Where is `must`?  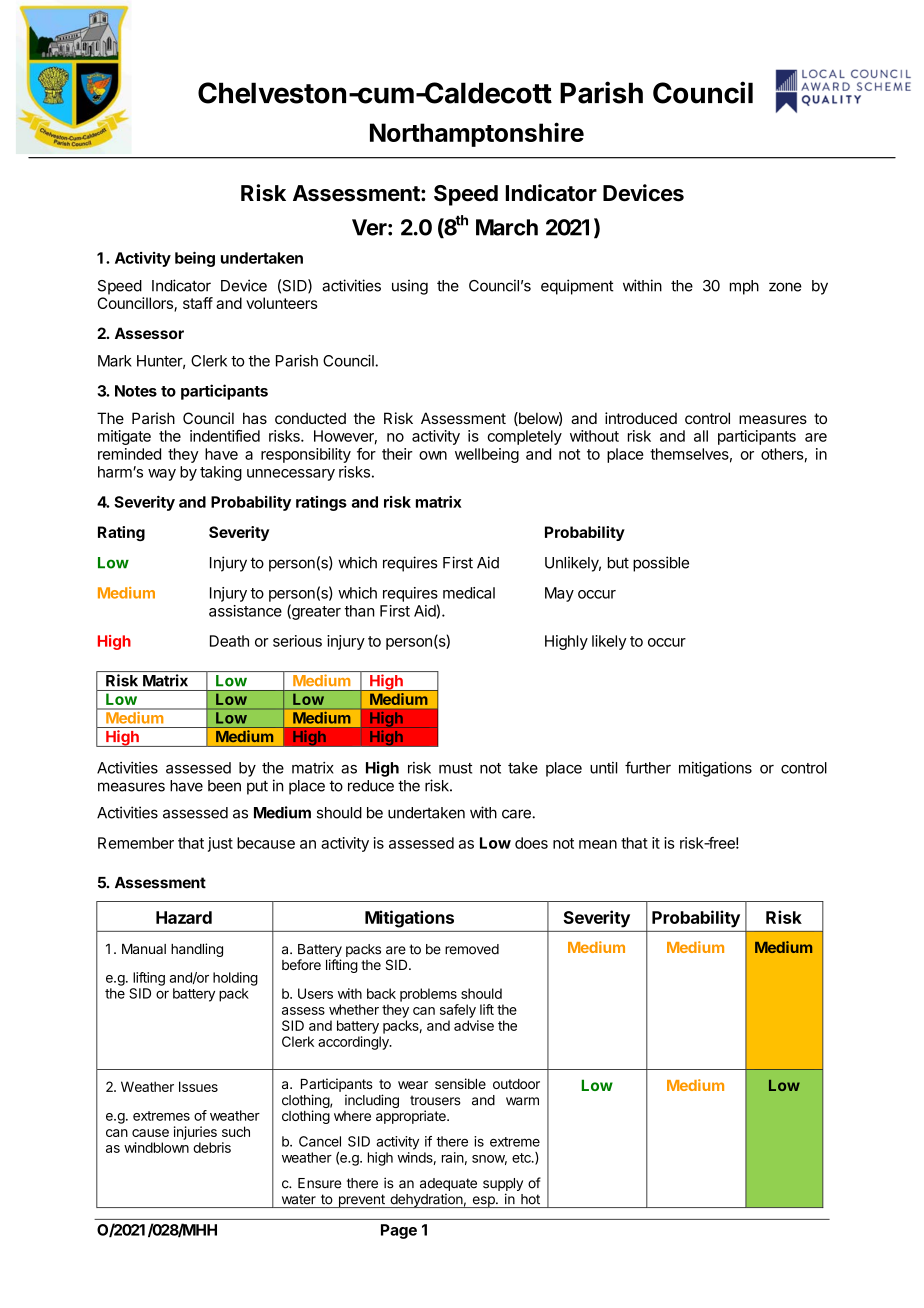 must is located at coordinates (455, 768).
